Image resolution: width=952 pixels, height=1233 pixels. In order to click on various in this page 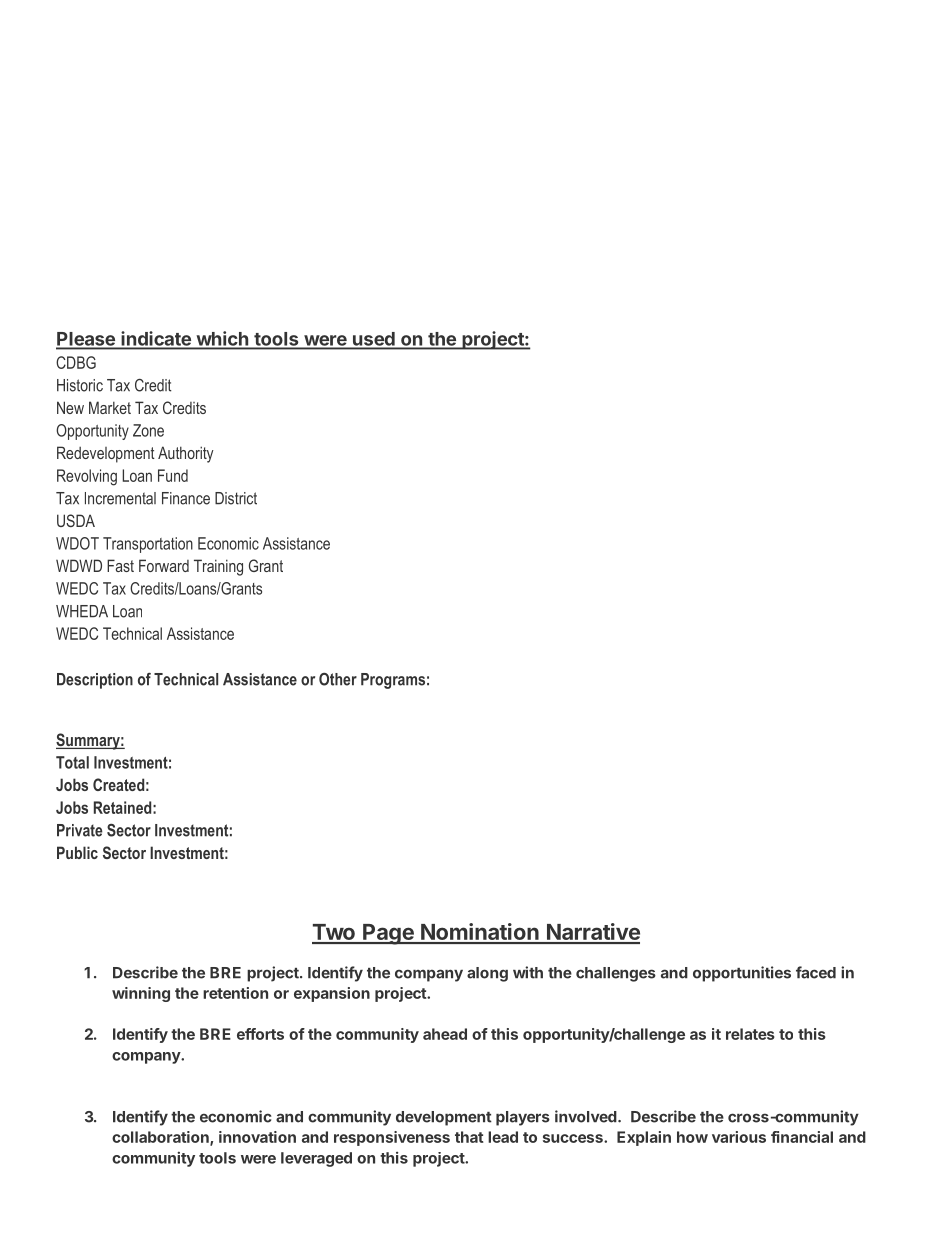, I will do `click(739, 1137)`.
